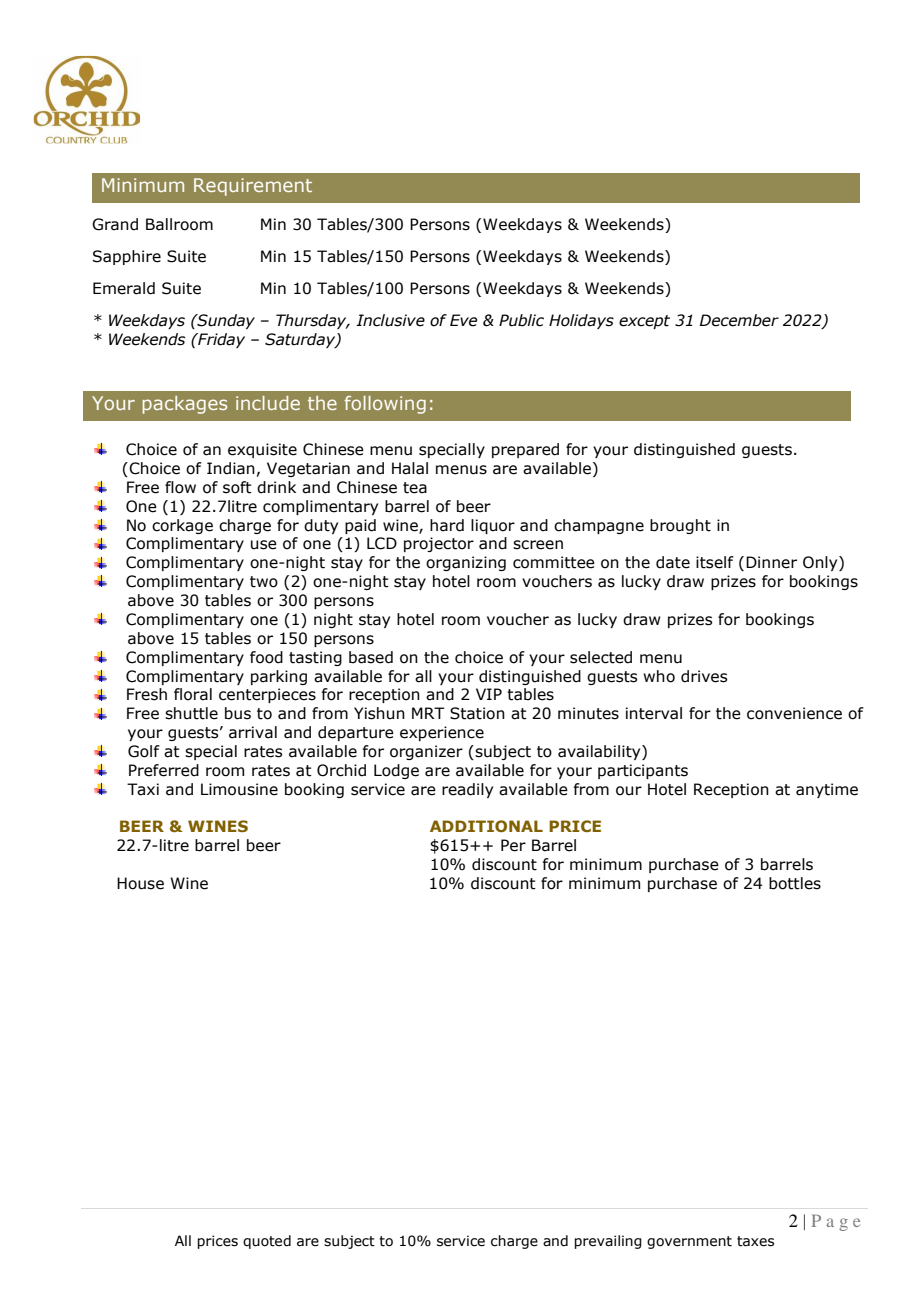 The height and width of the screenshot is (1307, 924). What do you see at coordinates (463, 320) in the screenshot?
I see `Eve` at bounding box center [463, 320].
